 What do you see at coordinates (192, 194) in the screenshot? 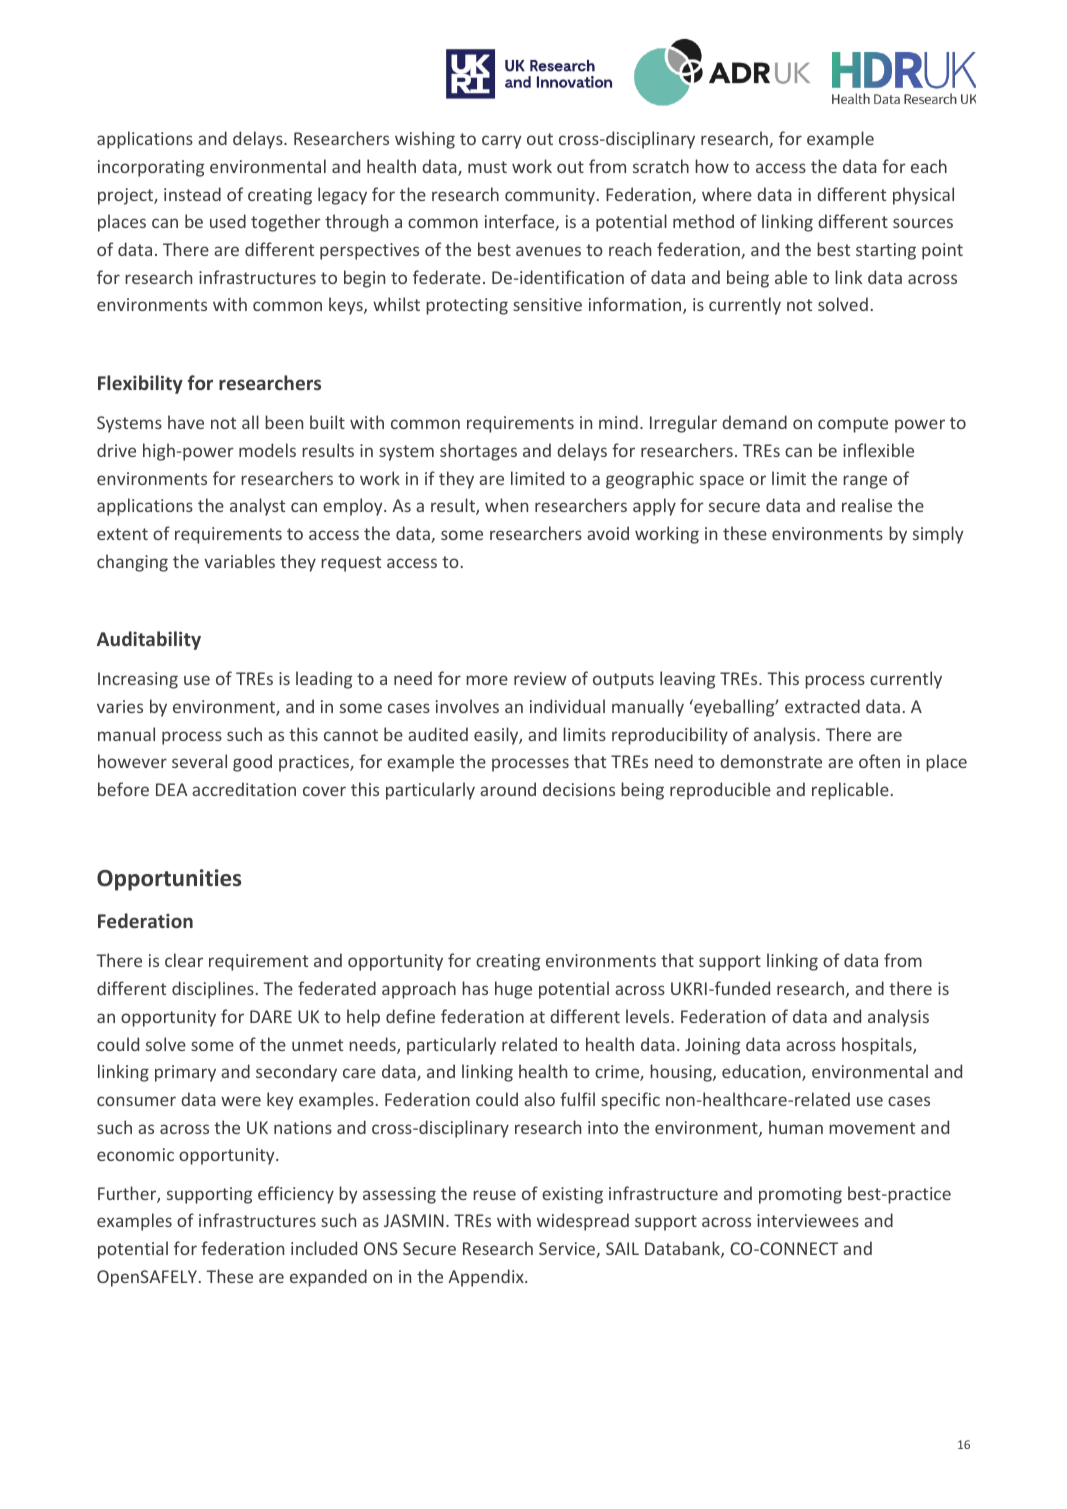
I see `instead` at bounding box center [192, 194].
